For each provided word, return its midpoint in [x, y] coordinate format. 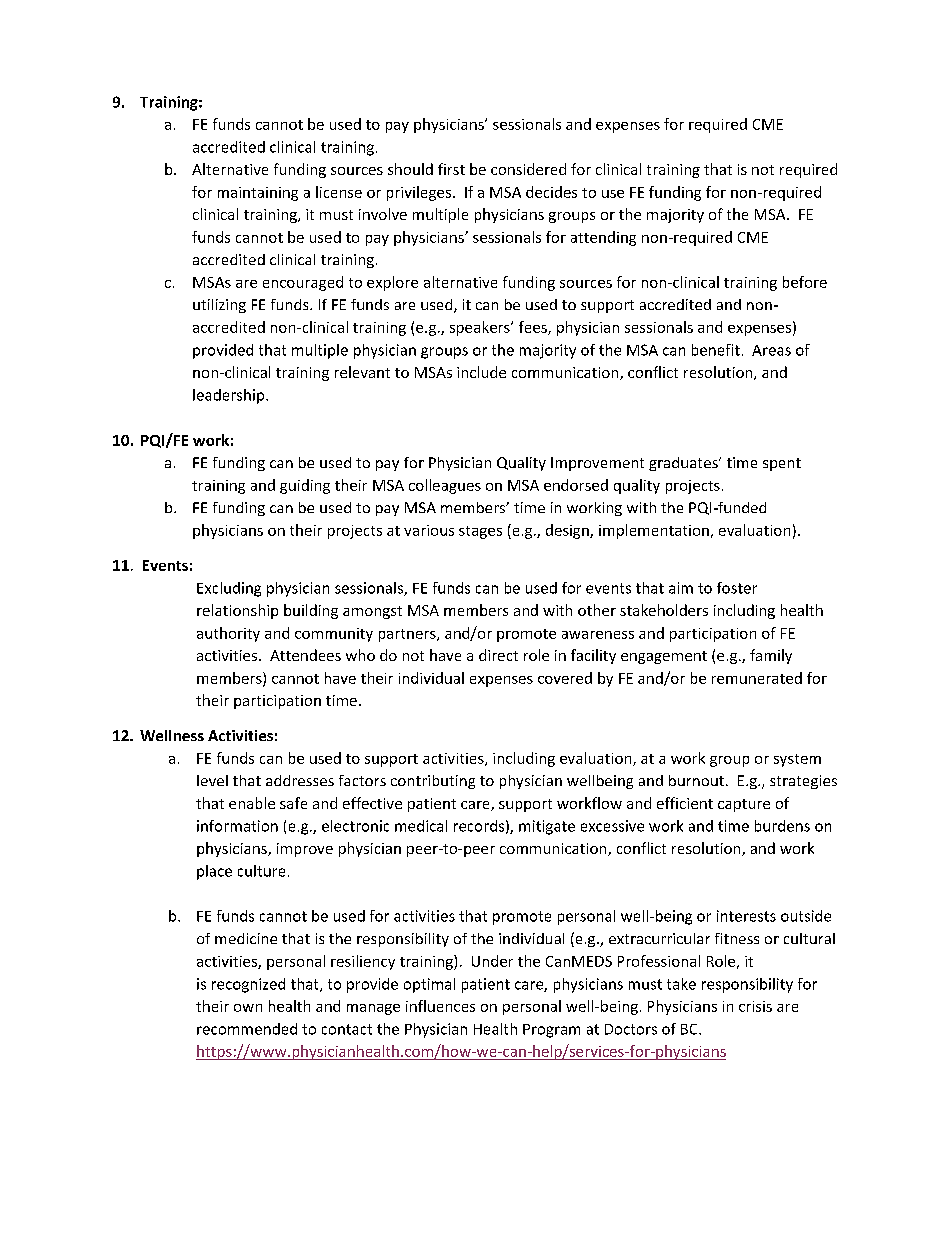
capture [744, 805]
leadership [230, 396]
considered [528, 169]
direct [498, 655]
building [311, 611]
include [481, 372]
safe [293, 803]
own [248, 1008]
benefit [716, 350]
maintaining [258, 194]
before [805, 282]
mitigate [547, 827]
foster [737, 588]
